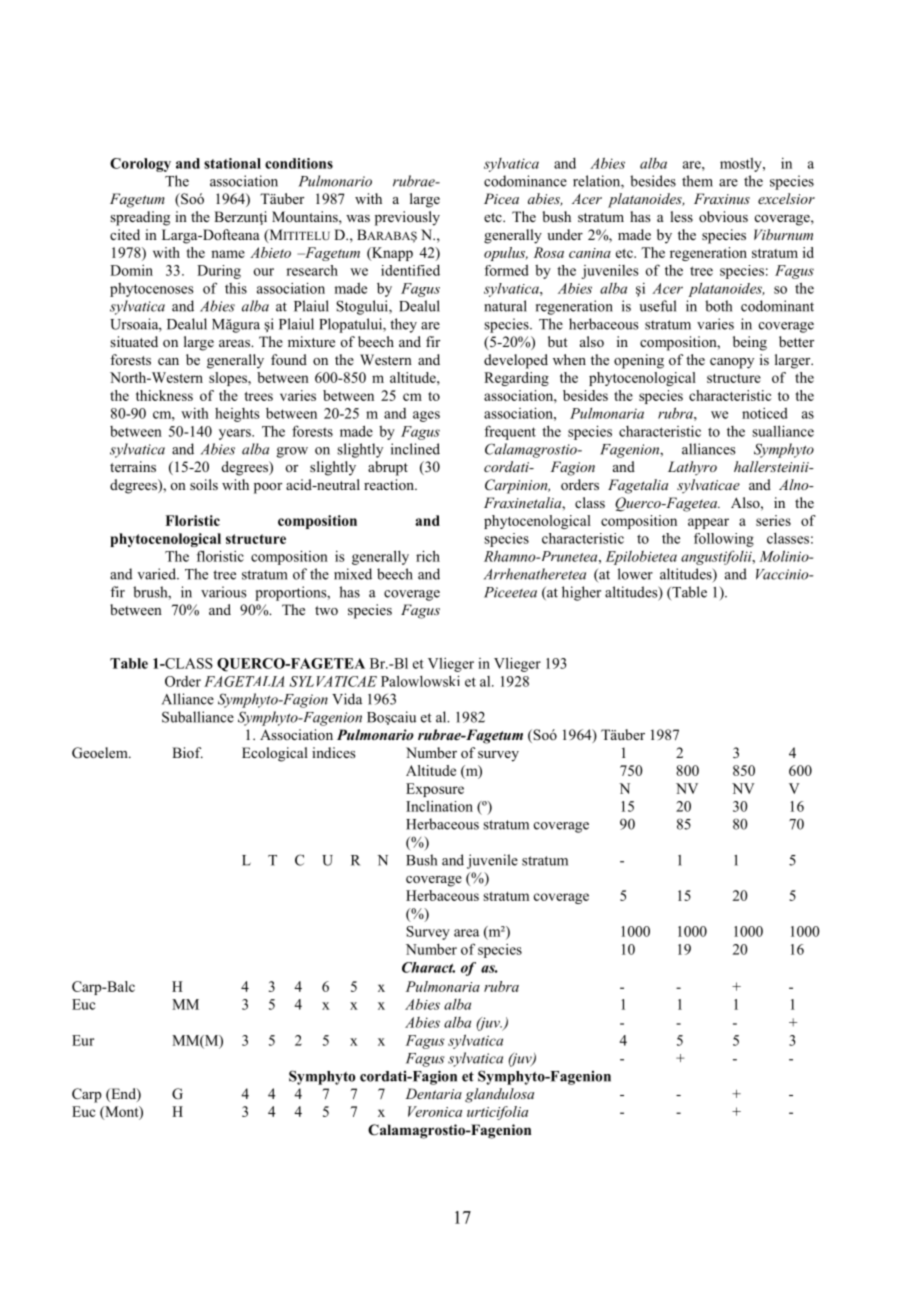 This page has width=924, height=1308. What do you see at coordinates (407, 218) in the page?
I see `previously` at bounding box center [407, 218].
